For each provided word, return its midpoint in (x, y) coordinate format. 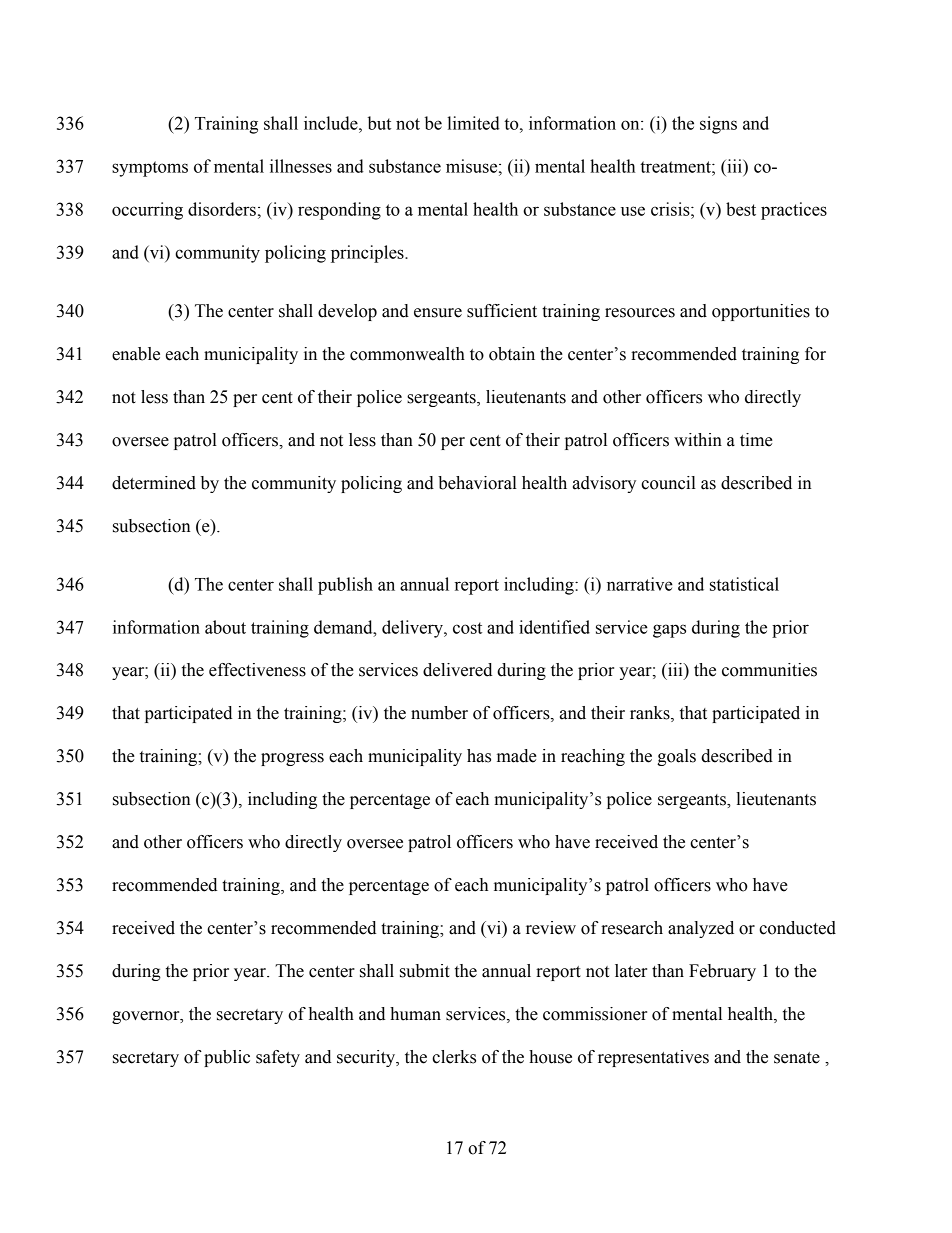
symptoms (150, 169)
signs (718, 125)
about (225, 627)
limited (473, 123)
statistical (744, 584)
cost (467, 628)
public (227, 1058)
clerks (454, 1057)
